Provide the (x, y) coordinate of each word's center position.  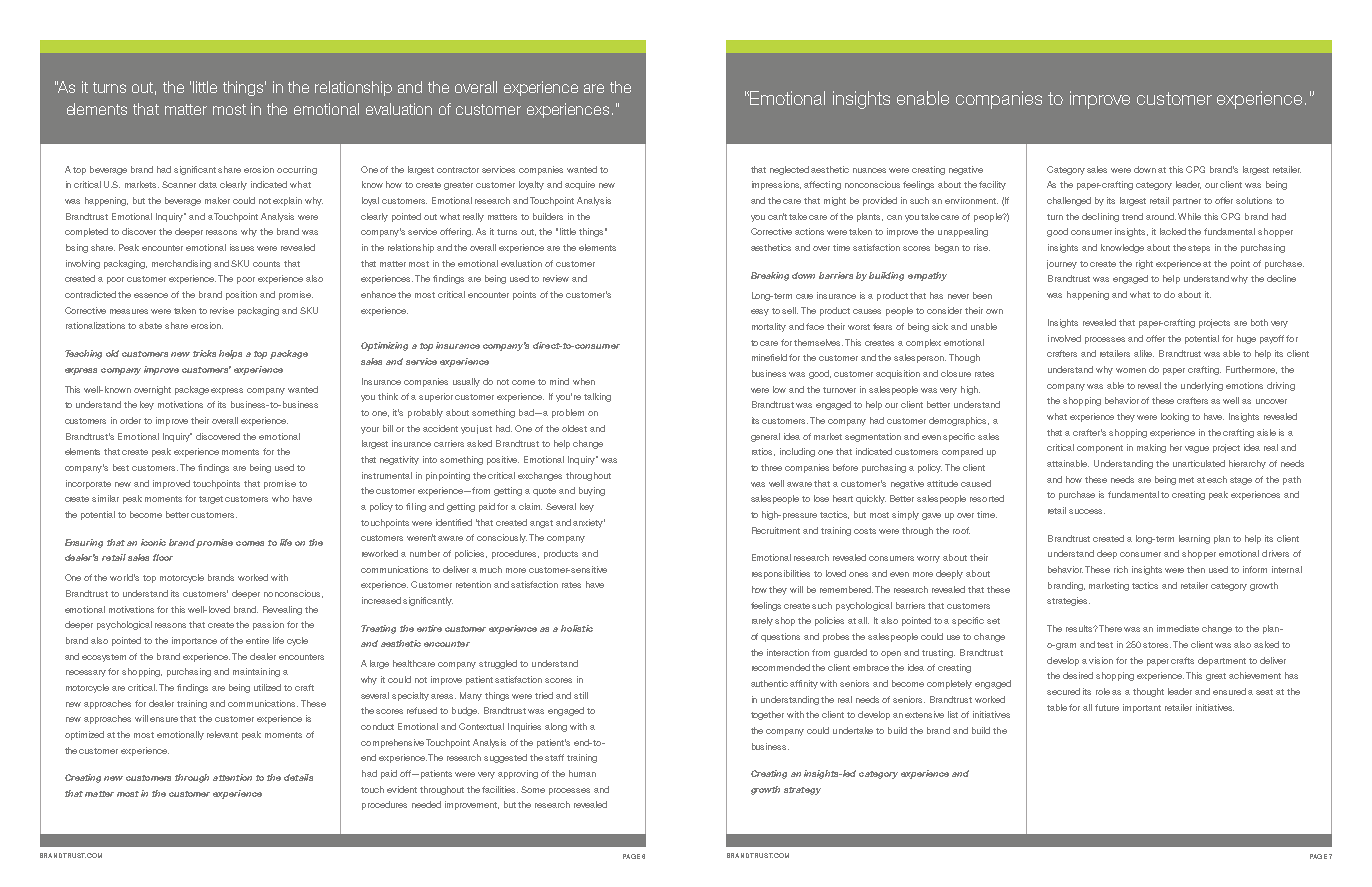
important (1142, 708)
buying (592, 491)
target (211, 500)
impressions (776, 185)
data (208, 184)
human (582, 773)
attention (232, 777)
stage (1241, 481)
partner (1187, 202)
